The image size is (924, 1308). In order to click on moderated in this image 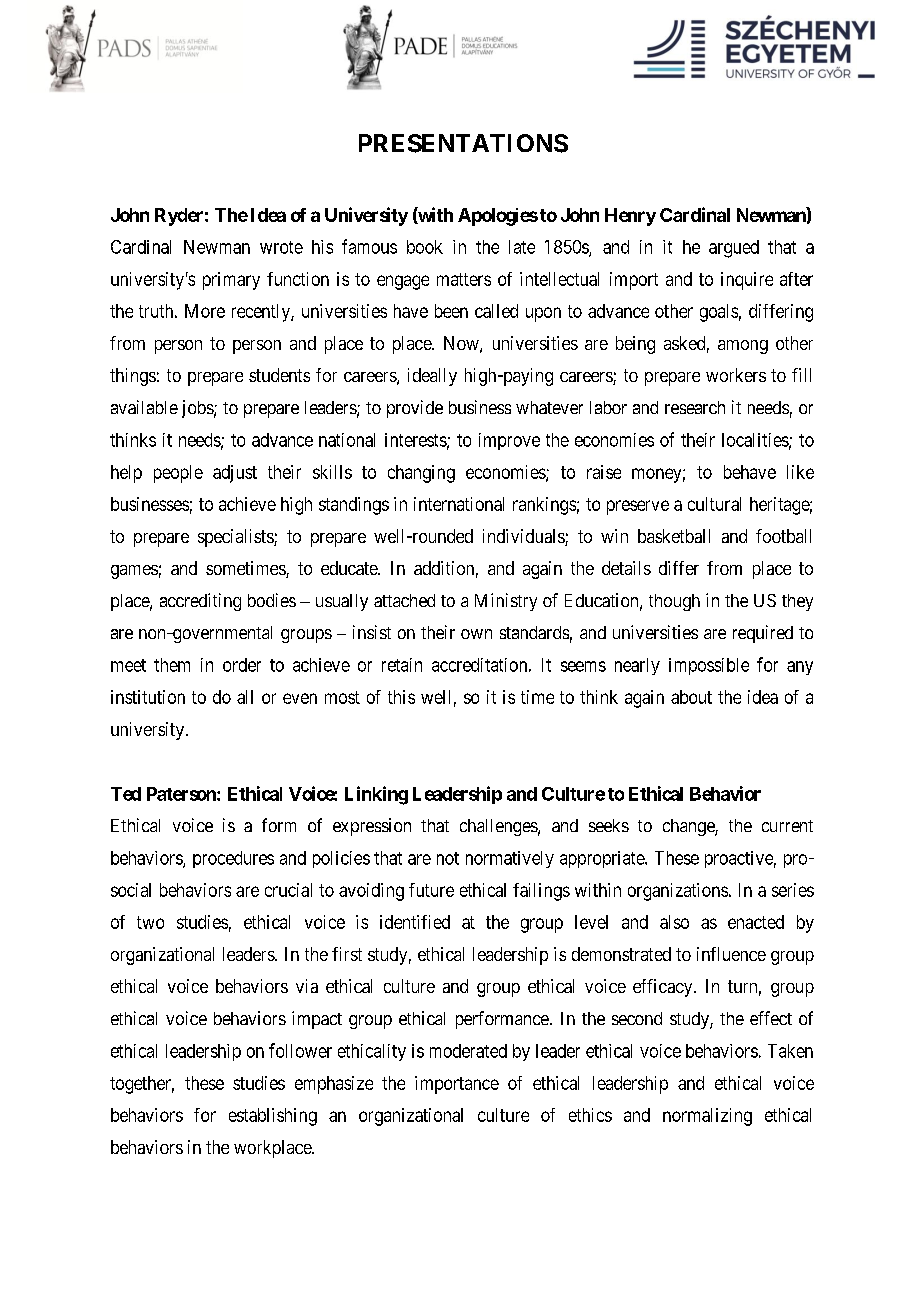, I will do `click(468, 1051)`.
